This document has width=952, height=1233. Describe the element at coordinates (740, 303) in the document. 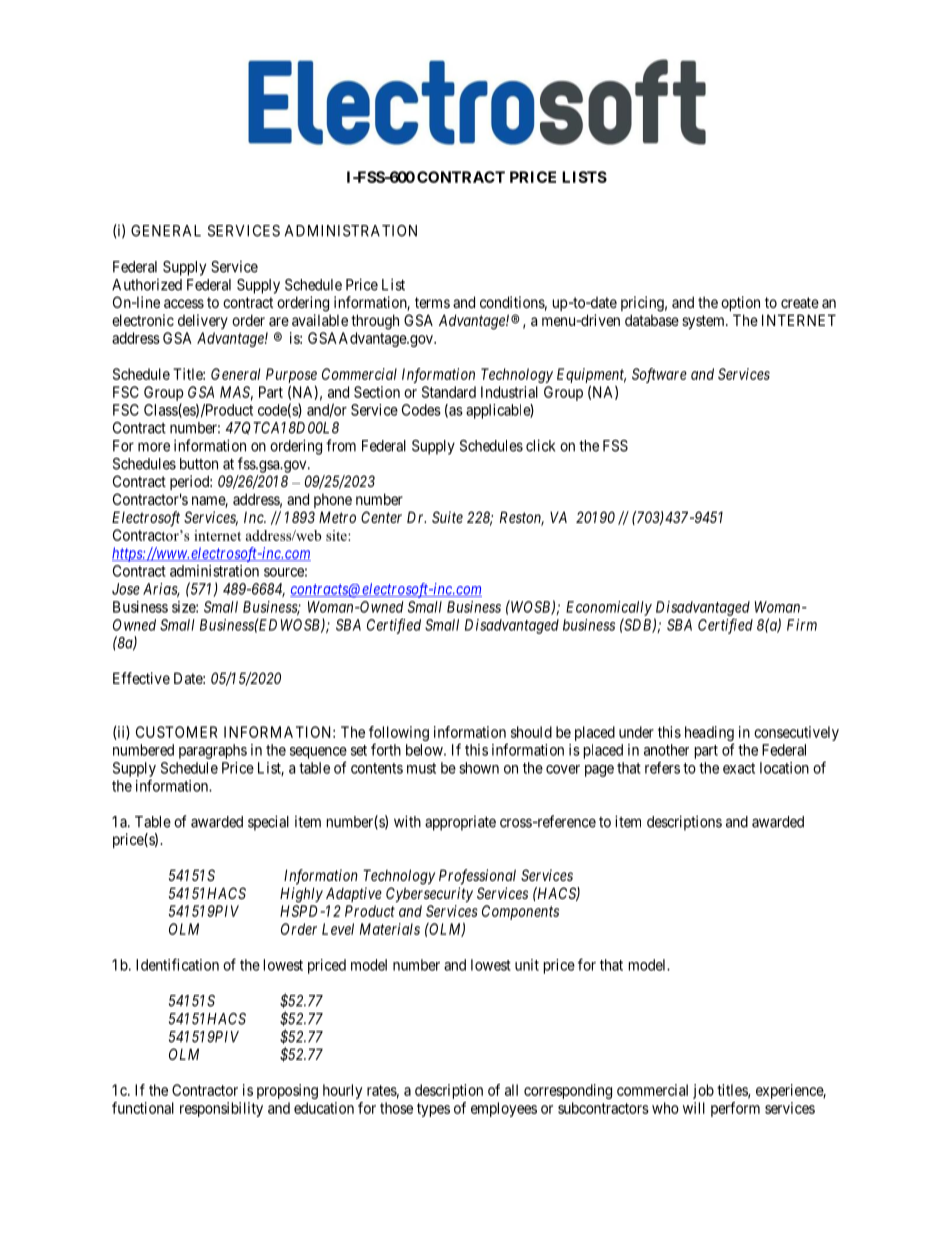

I see `option` at that location.
